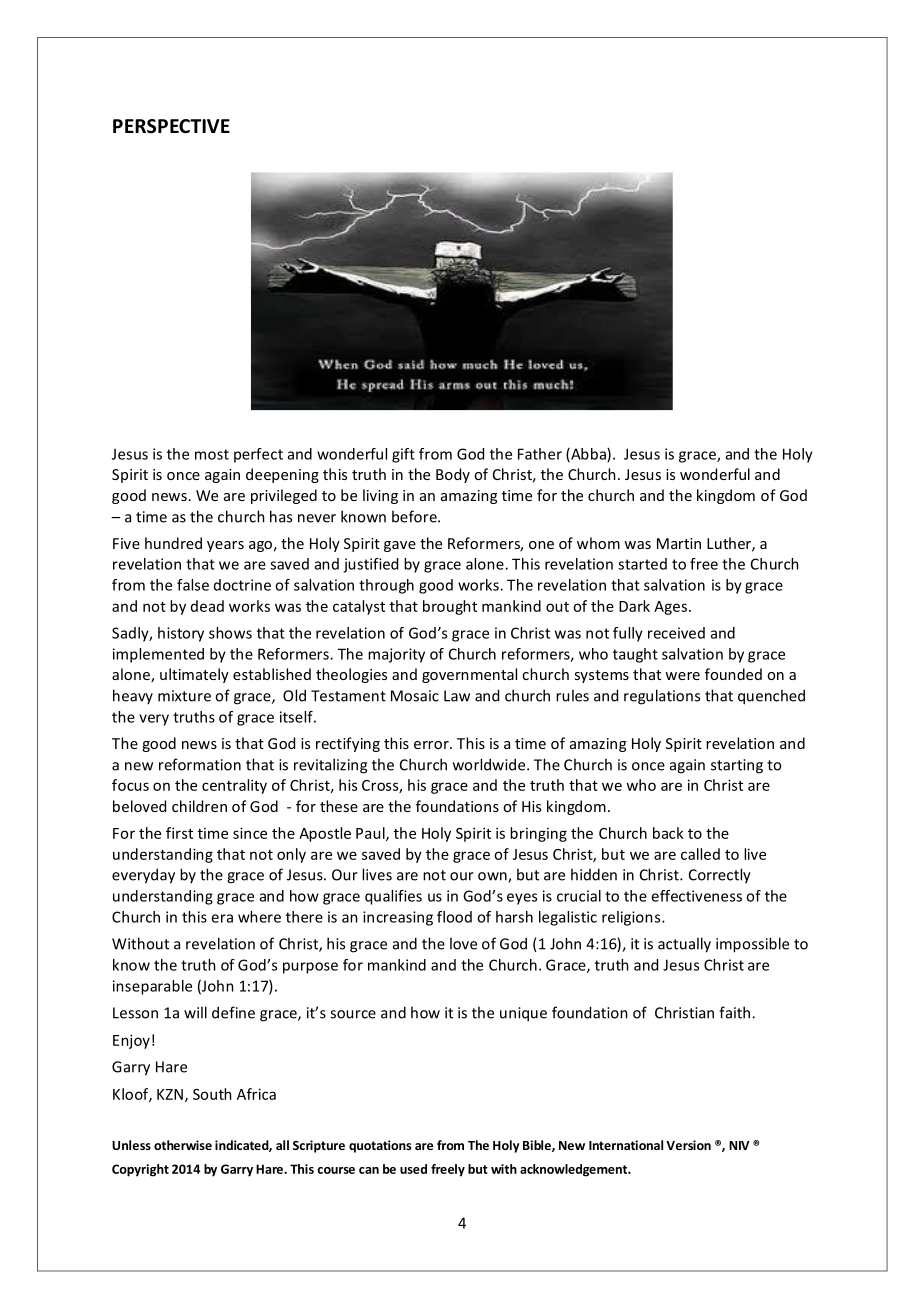 The height and width of the screenshot is (1308, 924). I want to click on PERSPECTIVE, so click(171, 126).
